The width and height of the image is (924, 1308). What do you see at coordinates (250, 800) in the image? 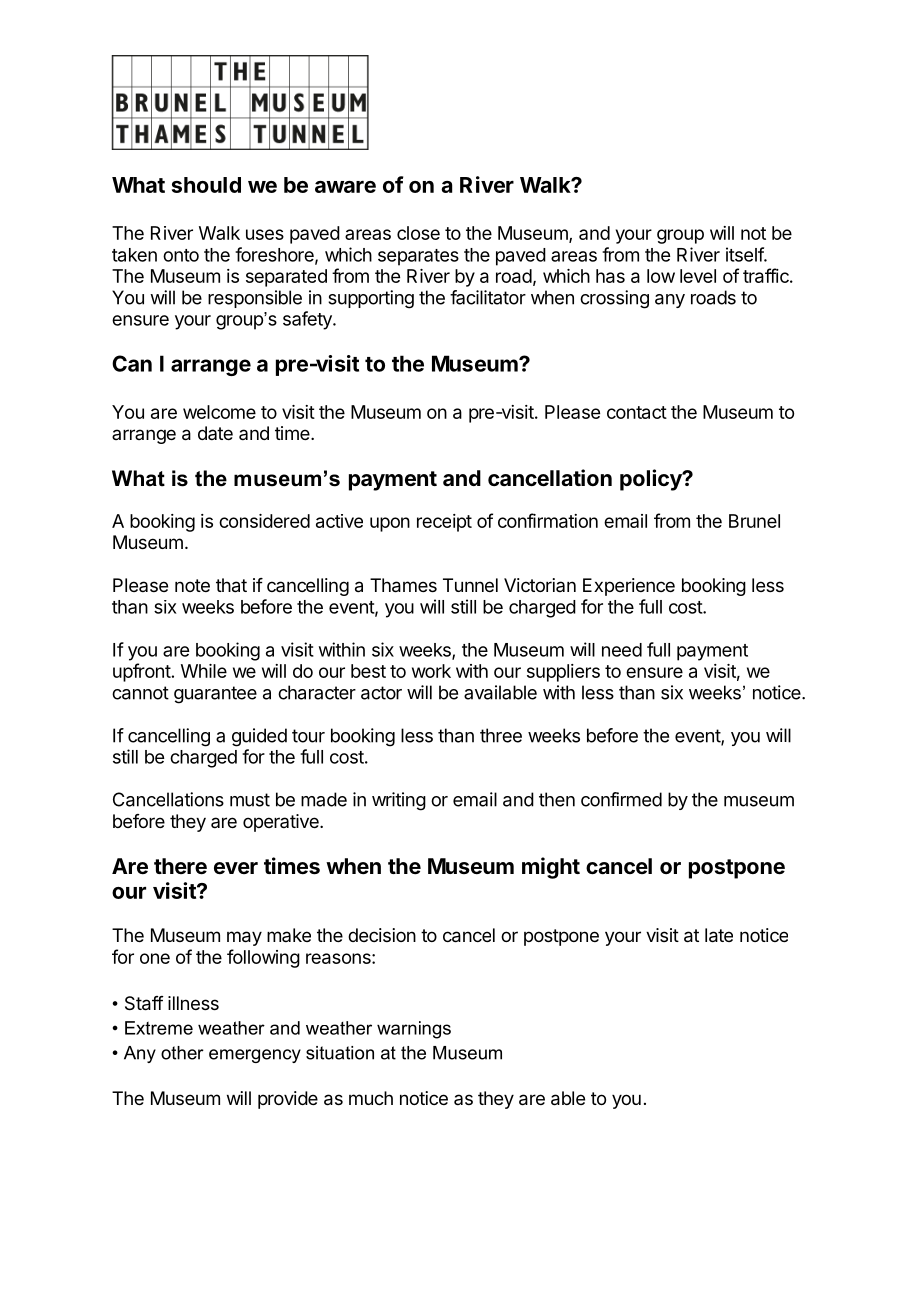
I see `must` at bounding box center [250, 800].
